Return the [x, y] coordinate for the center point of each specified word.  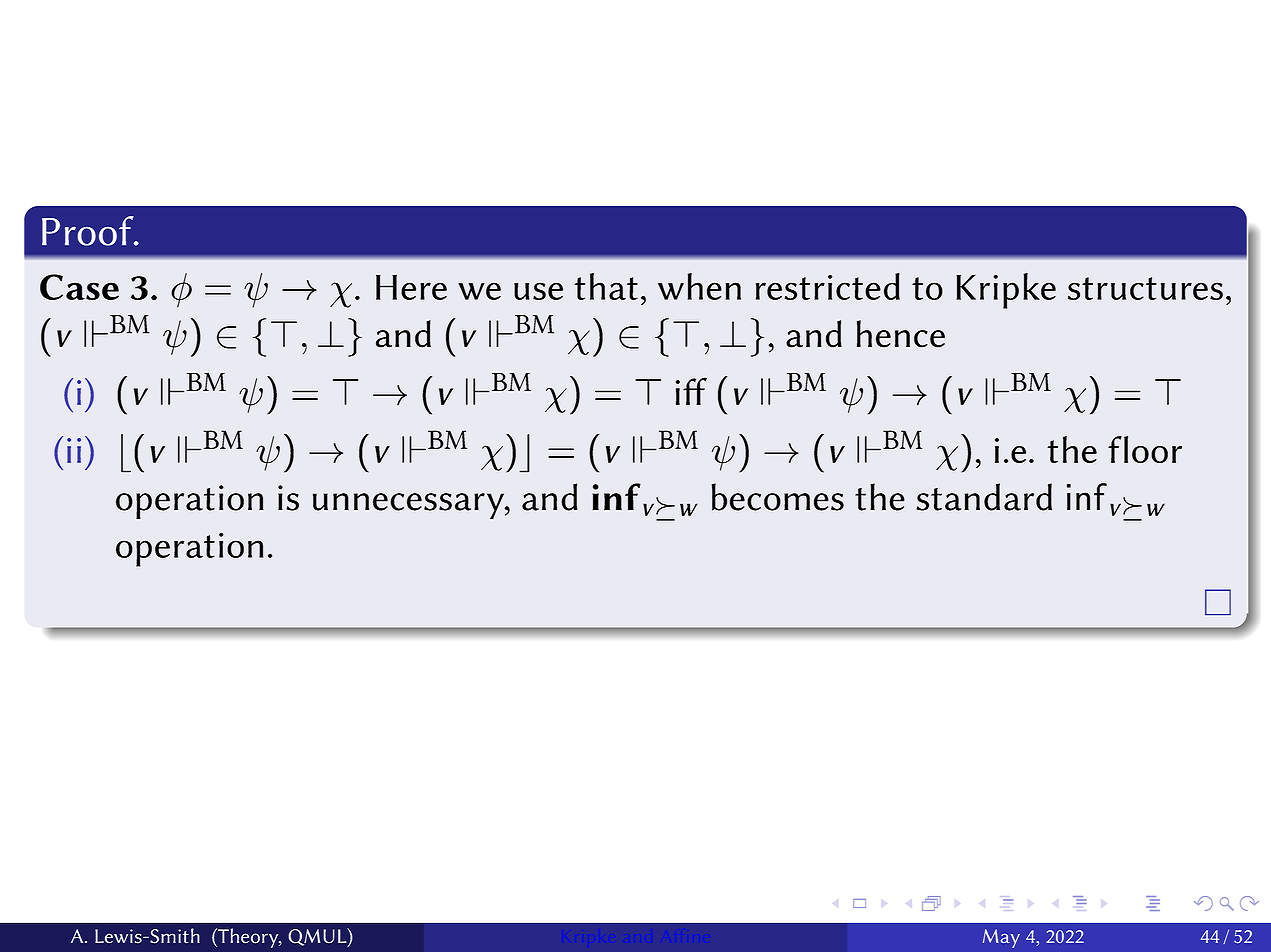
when [699, 286]
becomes [778, 497]
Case [79, 287]
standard [984, 497]
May [1001, 938]
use [538, 291]
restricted [828, 286]
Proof [89, 231]
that [606, 286]
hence [901, 334]
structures [1145, 288]
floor [1145, 449]
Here [411, 287]
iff [691, 391]
